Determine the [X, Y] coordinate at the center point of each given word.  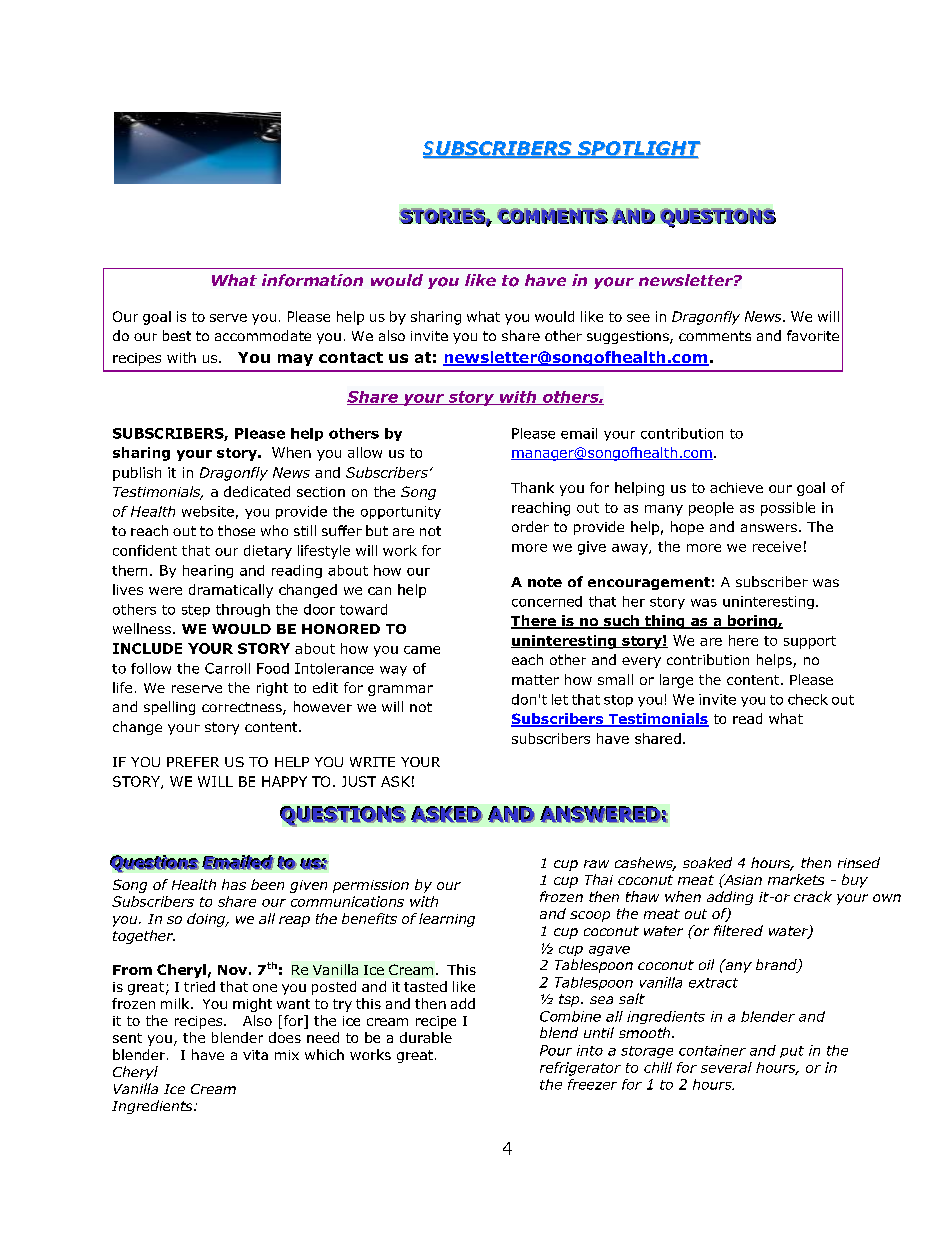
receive [777, 546]
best [177, 335]
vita [255, 1055]
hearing [208, 571]
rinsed [859, 862]
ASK [395, 781]
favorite [813, 335]
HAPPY [284, 781]
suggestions [629, 337]
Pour [556, 1050]
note [545, 582]
